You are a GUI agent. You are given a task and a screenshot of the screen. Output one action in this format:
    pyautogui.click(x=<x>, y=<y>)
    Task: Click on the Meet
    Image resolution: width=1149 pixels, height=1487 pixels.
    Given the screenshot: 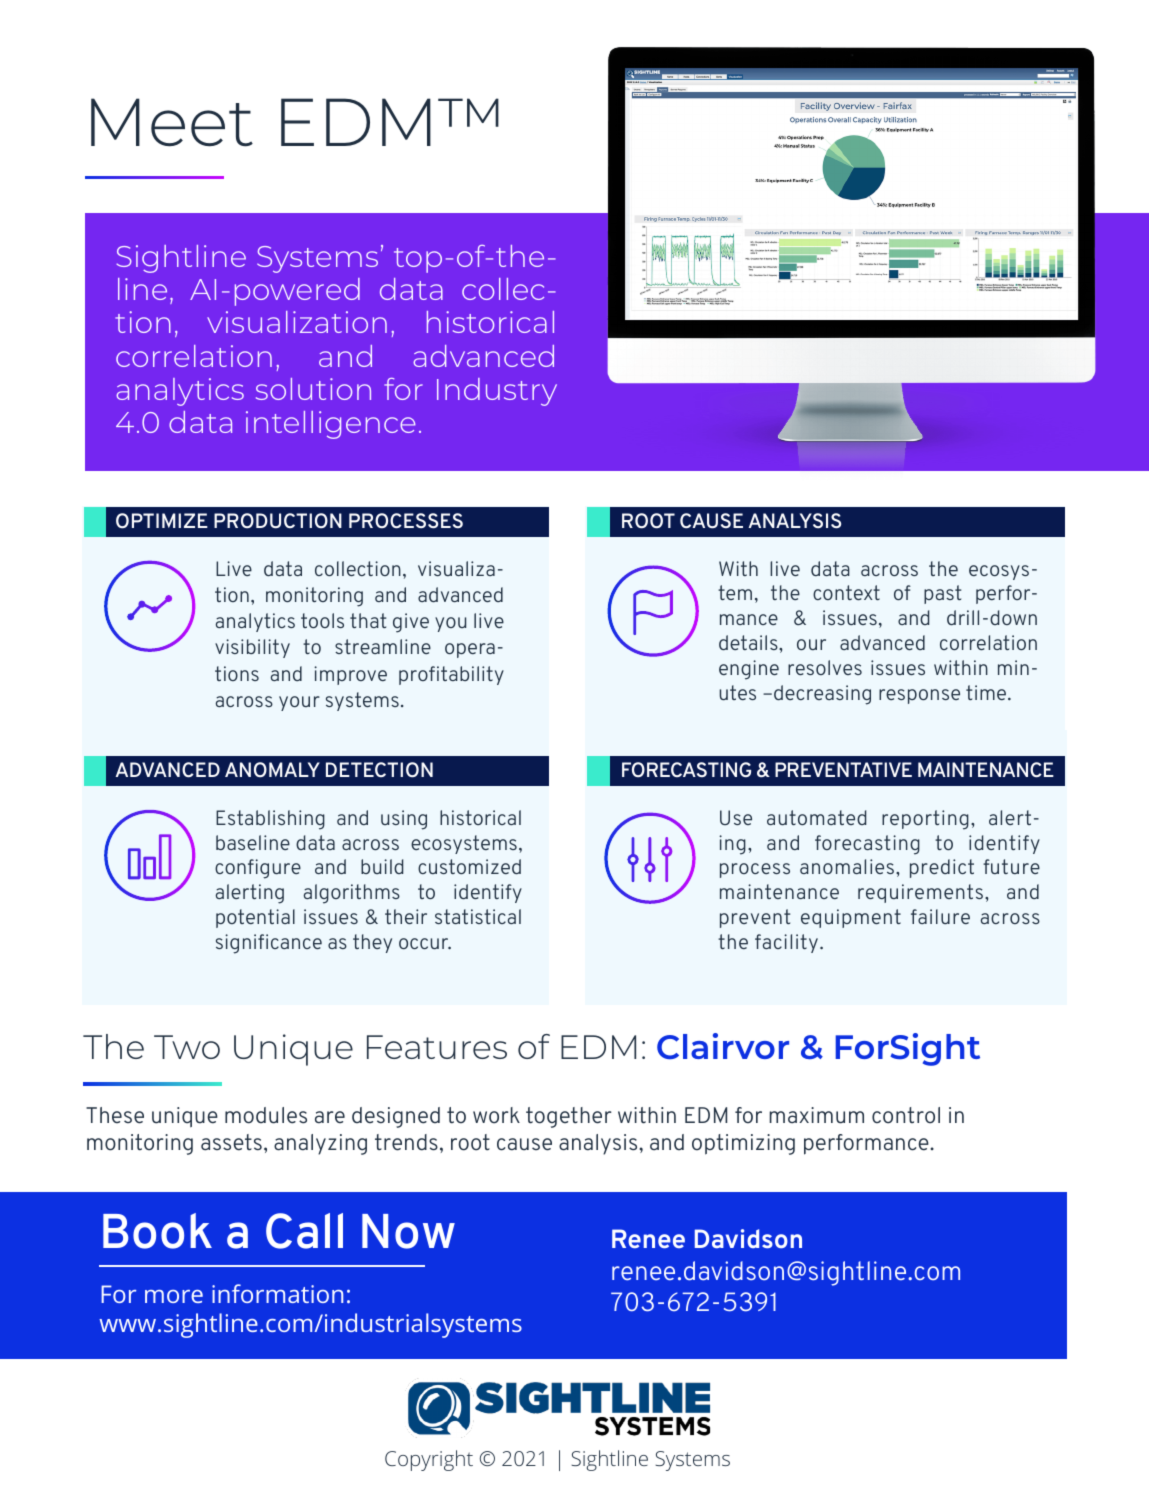 What is the action you would take?
    pyautogui.click(x=172, y=122)
